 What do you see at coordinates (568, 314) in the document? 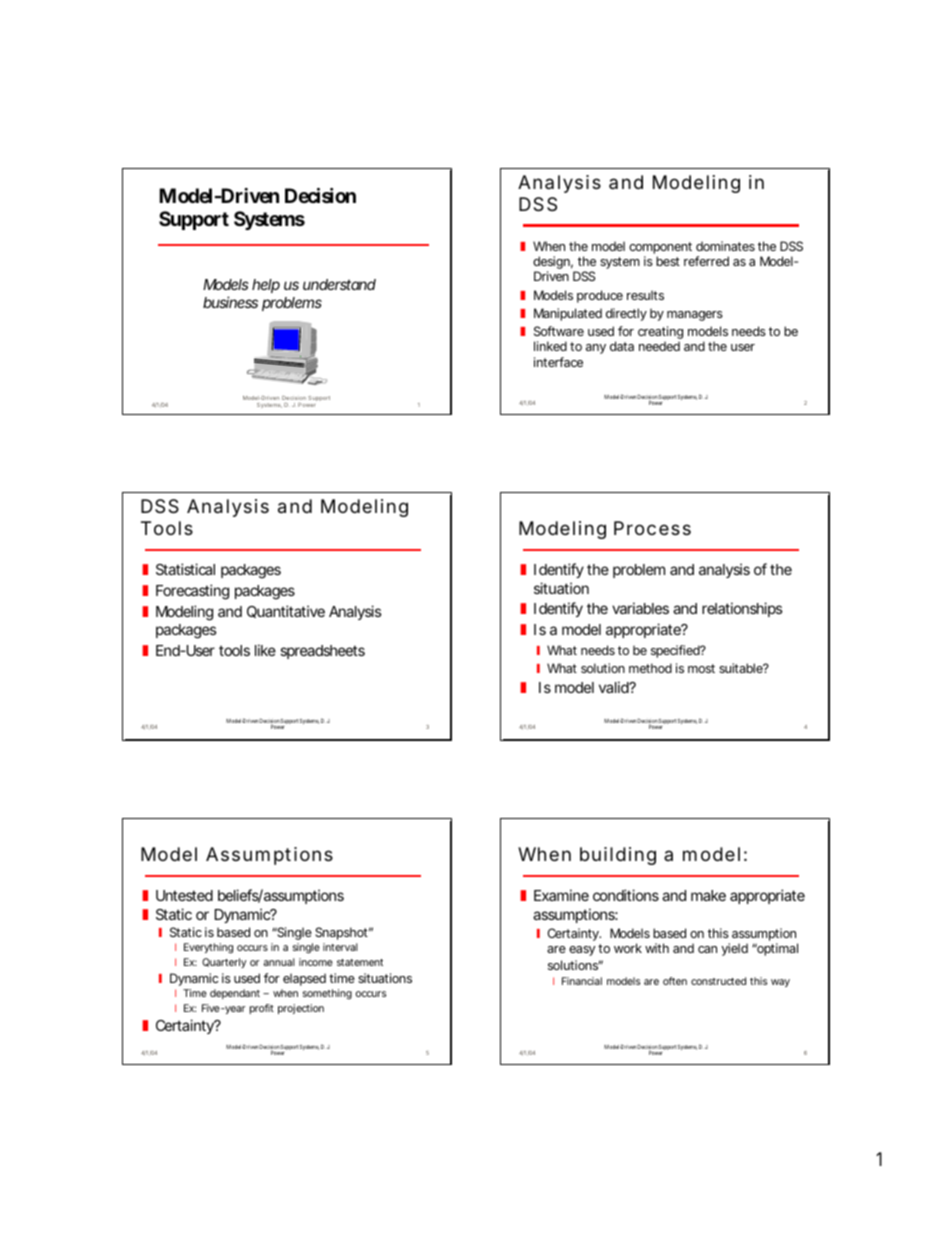
I see `Manipulated` at bounding box center [568, 314].
